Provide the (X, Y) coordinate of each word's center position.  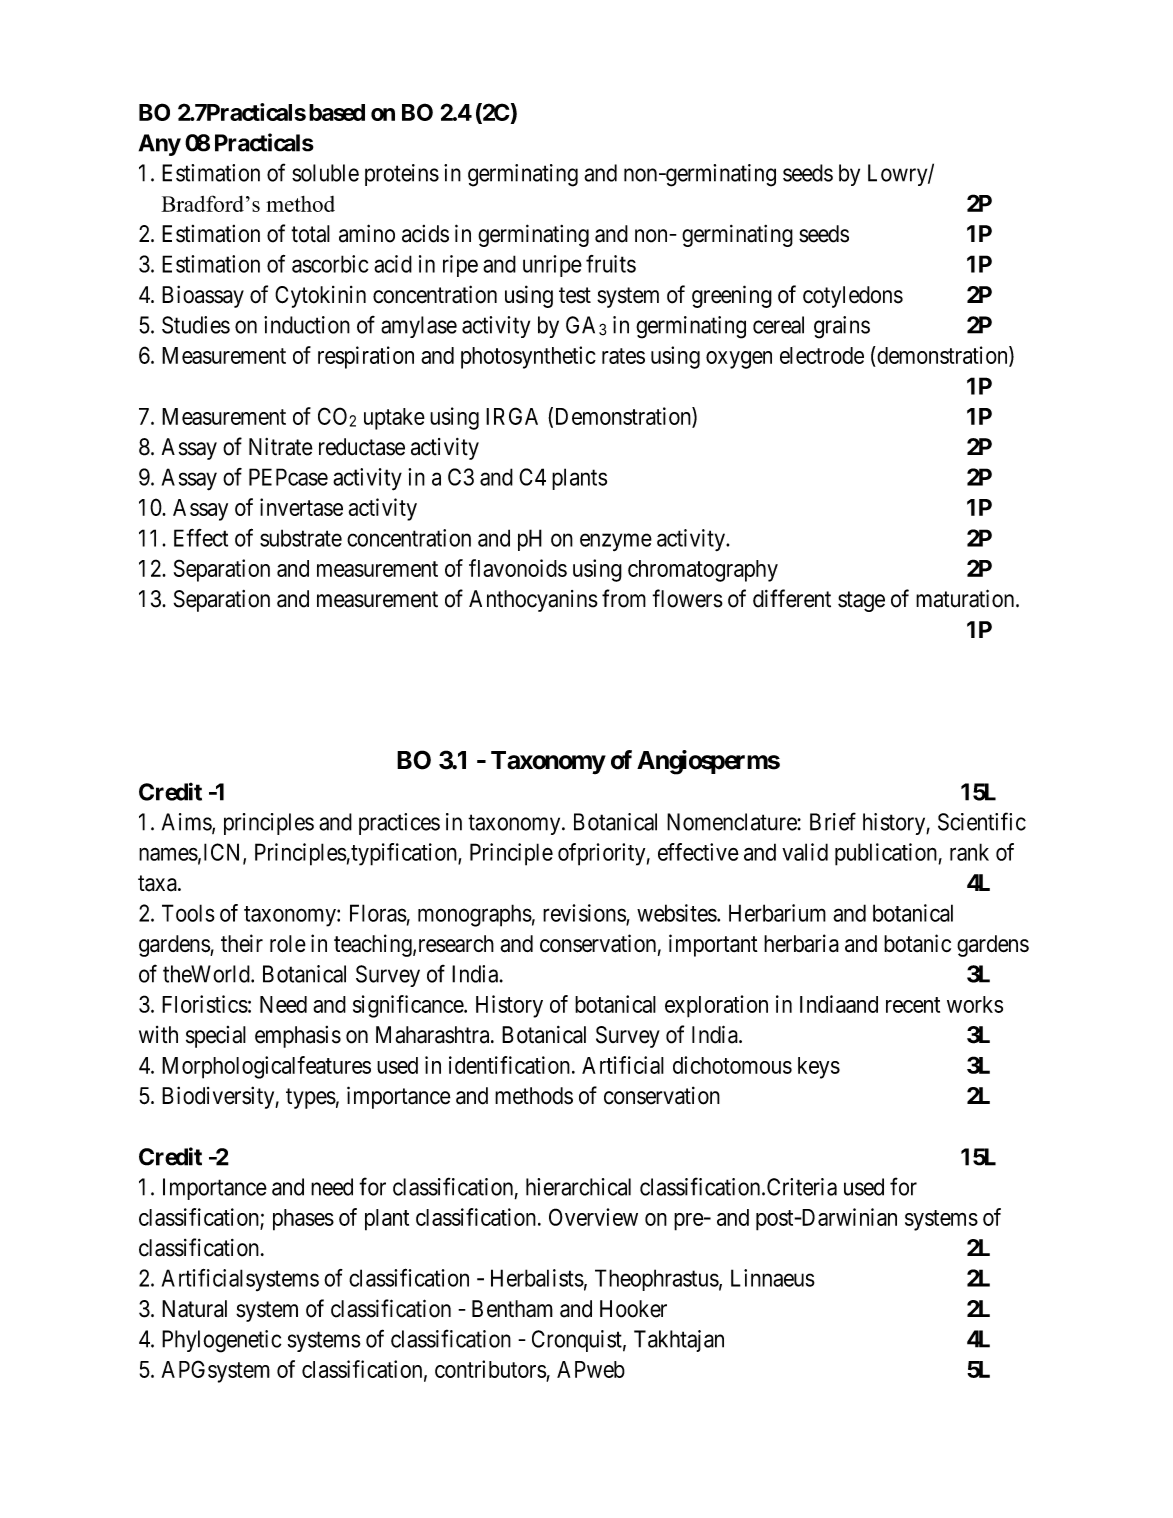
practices (399, 824)
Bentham (512, 1309)
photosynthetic (528, 357)
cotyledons (853, 297)
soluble (325, 173)
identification (509, 1065)
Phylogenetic (221, 1341)
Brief (833, 821)
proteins (402, 175)
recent (913, 1005)
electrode (822, 355)
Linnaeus (773, 1278)
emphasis (298, 1037)
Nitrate (281, 447)
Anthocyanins (533, 601)
